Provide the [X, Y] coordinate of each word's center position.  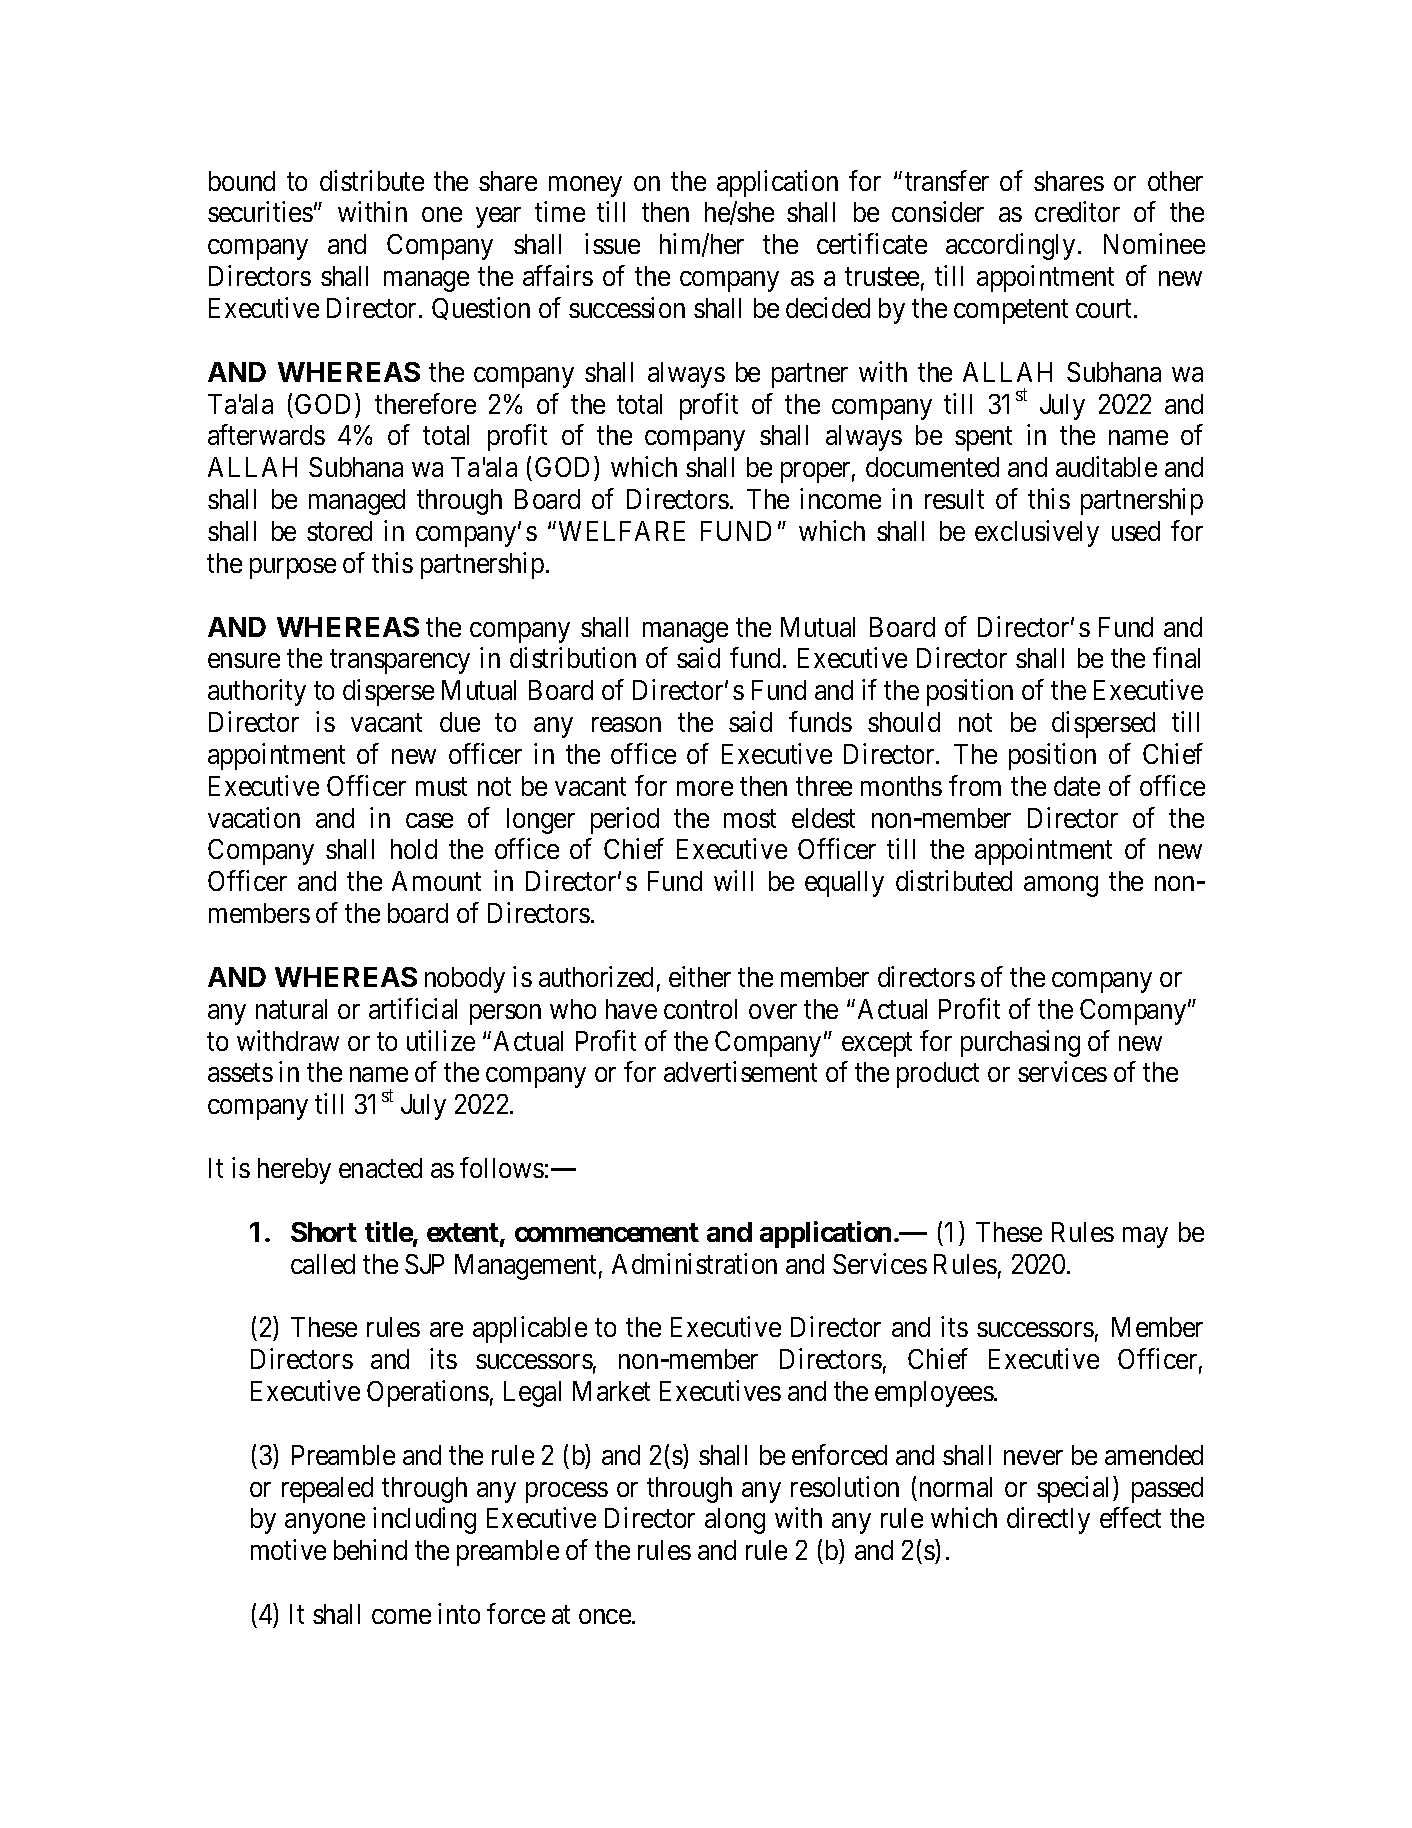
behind [370, 1549]
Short [324, 1232]
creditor [1077, 212]
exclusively [1037, 533]
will [733, 880]
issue [612, 243]
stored [339, 531]
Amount [436, 881]
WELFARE [622, 531]
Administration [694, 1263]
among [1061, 887]
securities [260, 212]
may [1145, 1237]
